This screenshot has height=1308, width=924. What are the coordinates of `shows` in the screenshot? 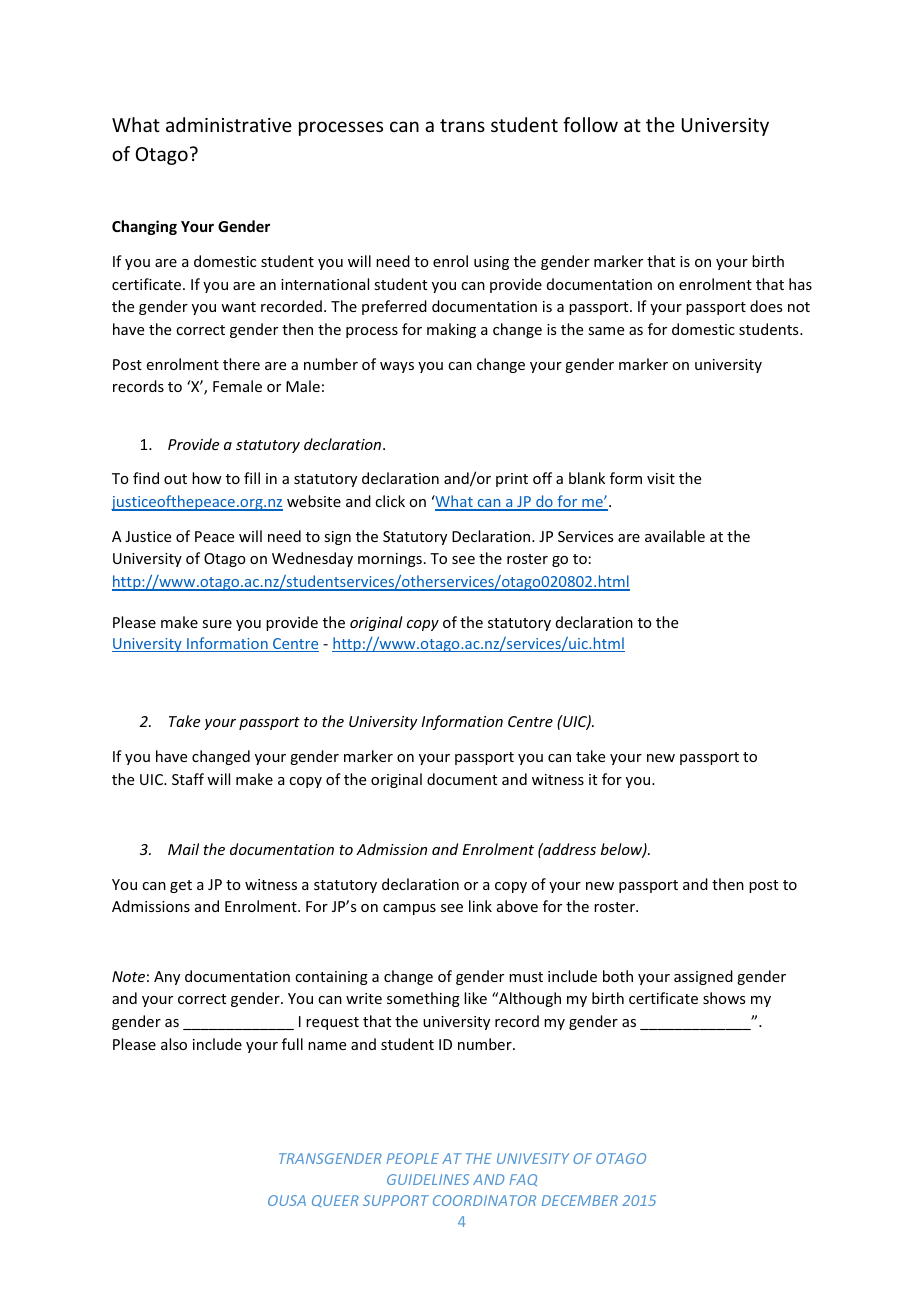 It's located at (724, 998).
